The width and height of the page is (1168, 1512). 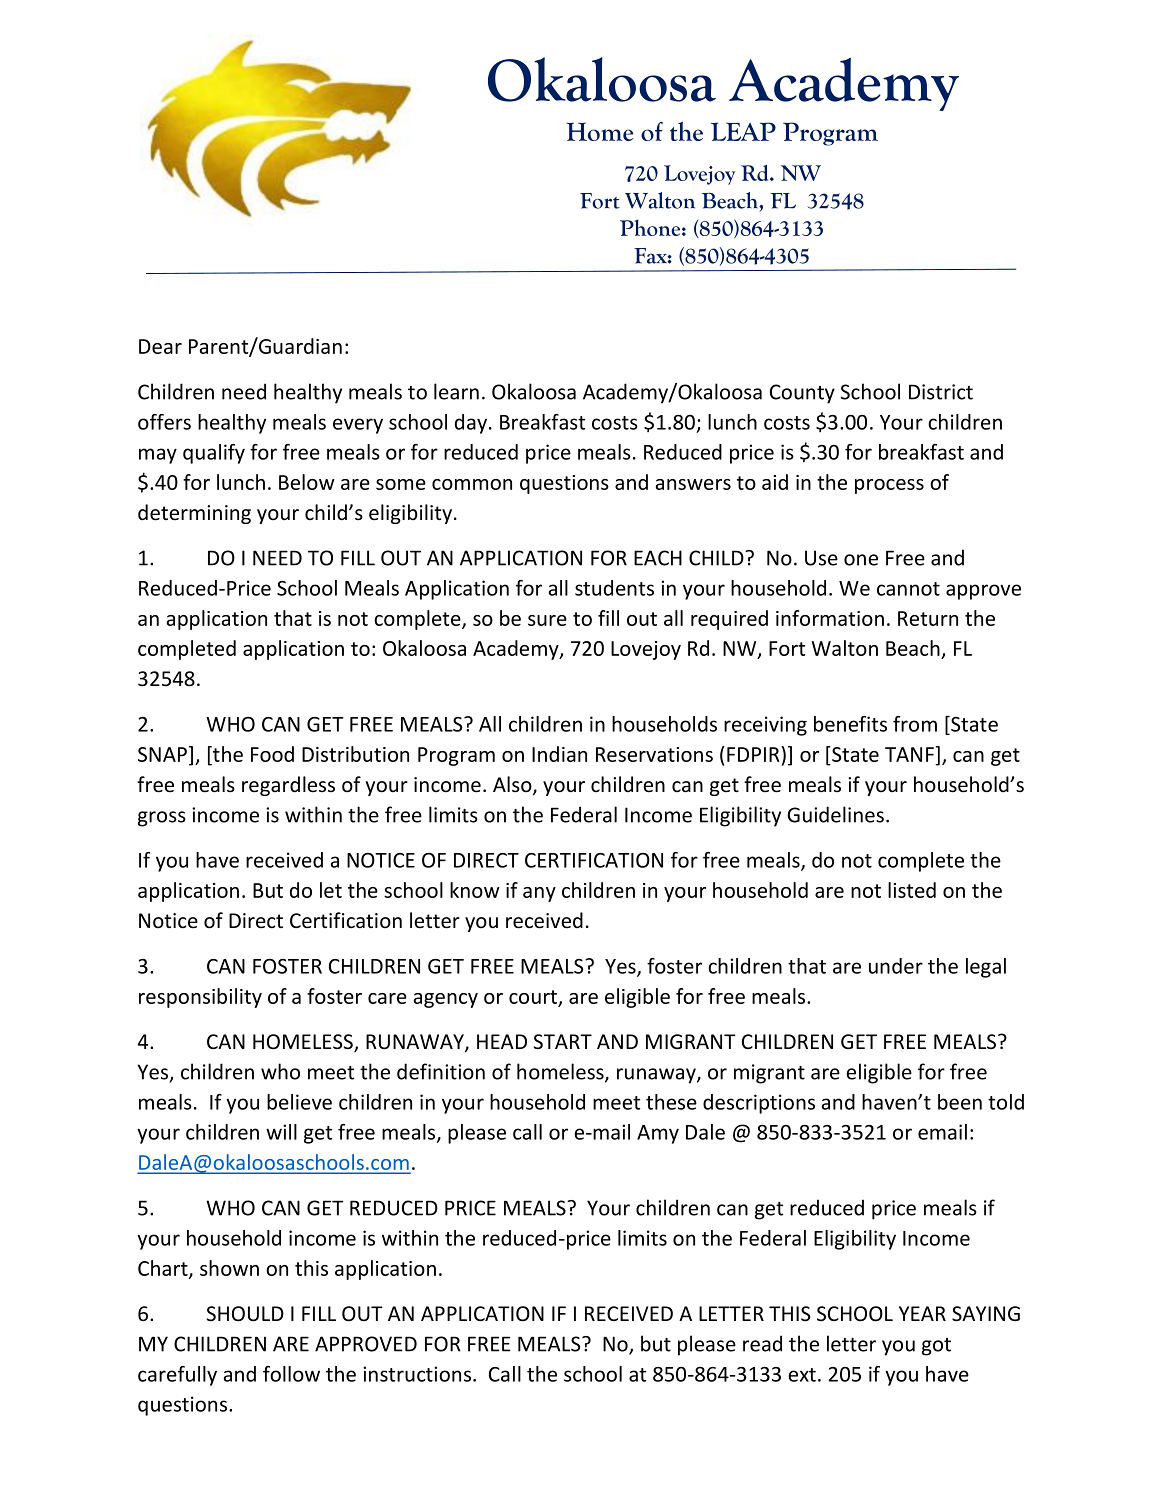 I want to click on got, so click(x=936, y=1347).
